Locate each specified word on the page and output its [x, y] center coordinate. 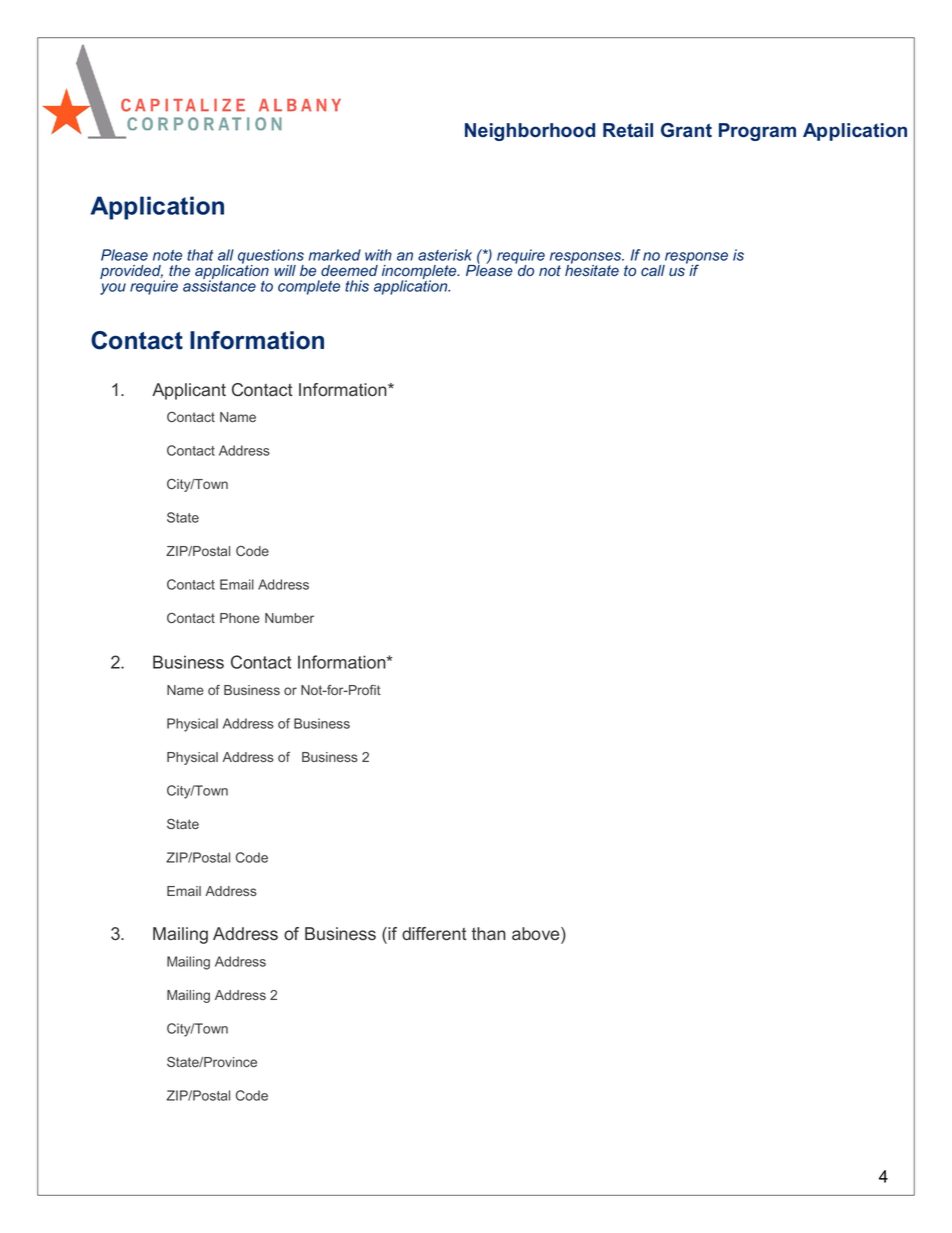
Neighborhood [530, 132]
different [434, 934]
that [200, 255]
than [489, 934]
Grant [686, 130]
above [537, 935]
